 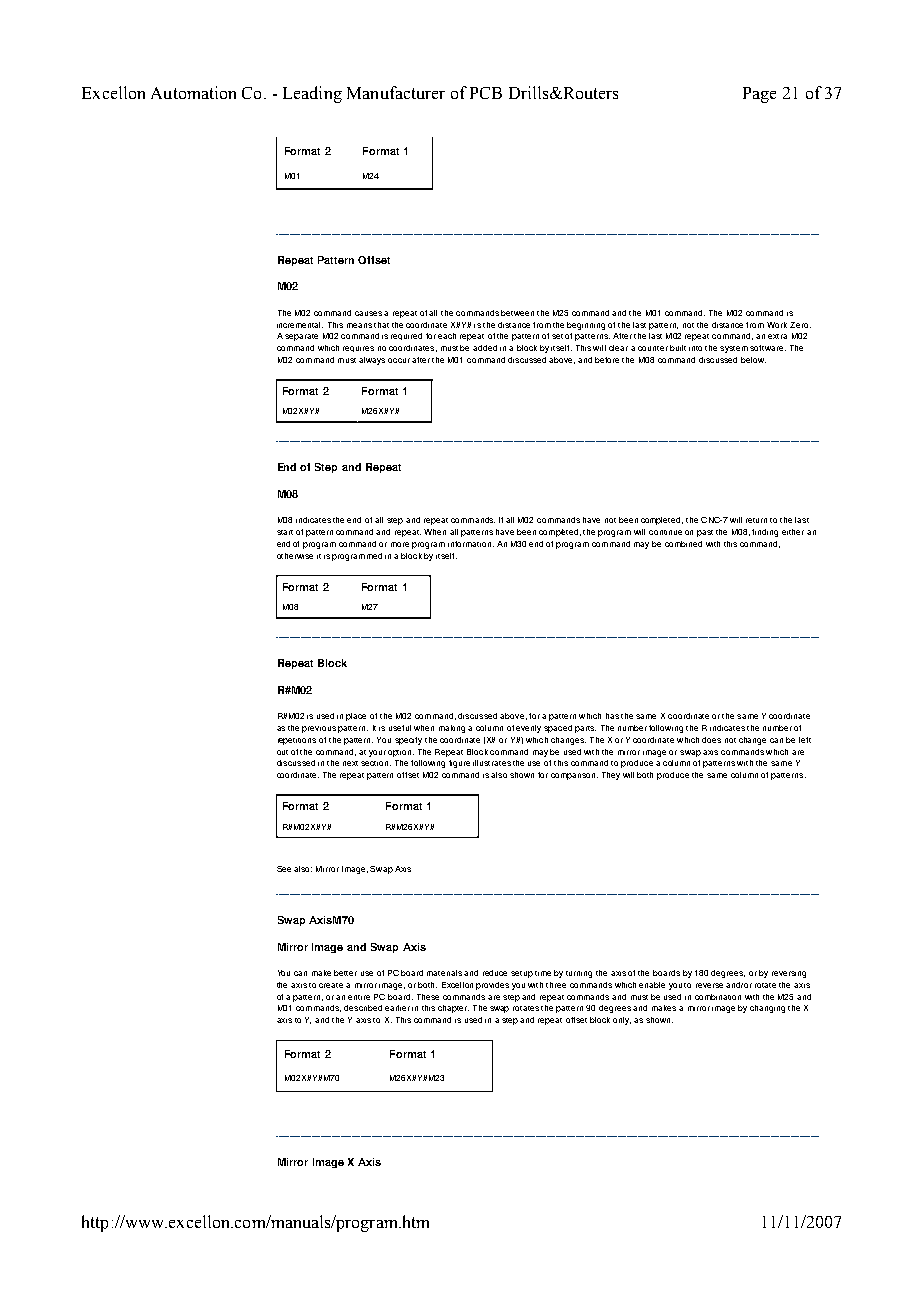 What do you see at coordinates (528, 729) in the screenshot?
I see `evenly` at bounding box center [528, 729].
